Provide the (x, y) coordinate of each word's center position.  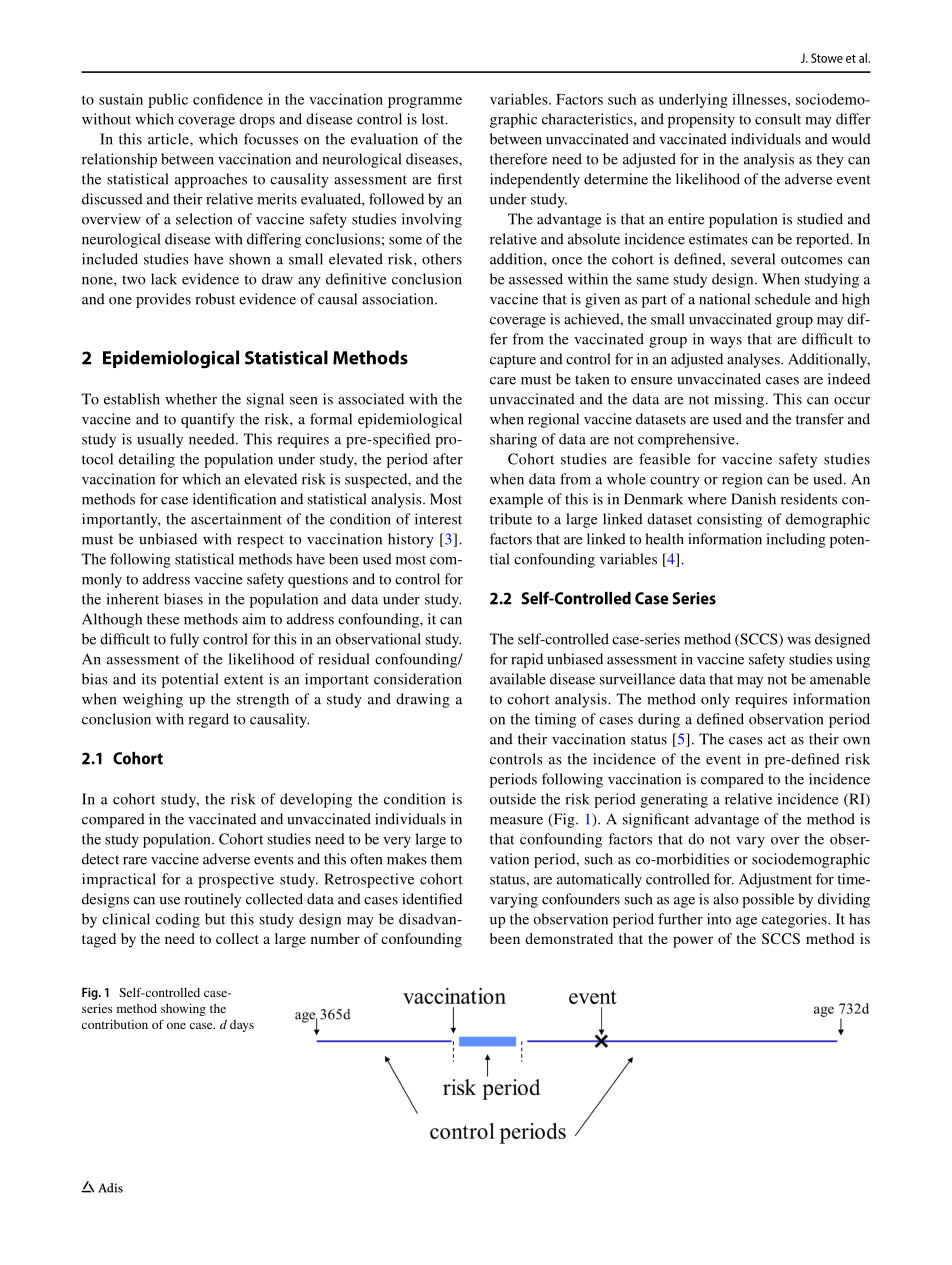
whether (191, 399)
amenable (840, 679)
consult (778, 119)
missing (739, 400)
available (518, 679)
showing (183, 1010)
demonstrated (569, 938)
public (168, 100)
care (503, 381)
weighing (153, 700)
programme (425, 102)
